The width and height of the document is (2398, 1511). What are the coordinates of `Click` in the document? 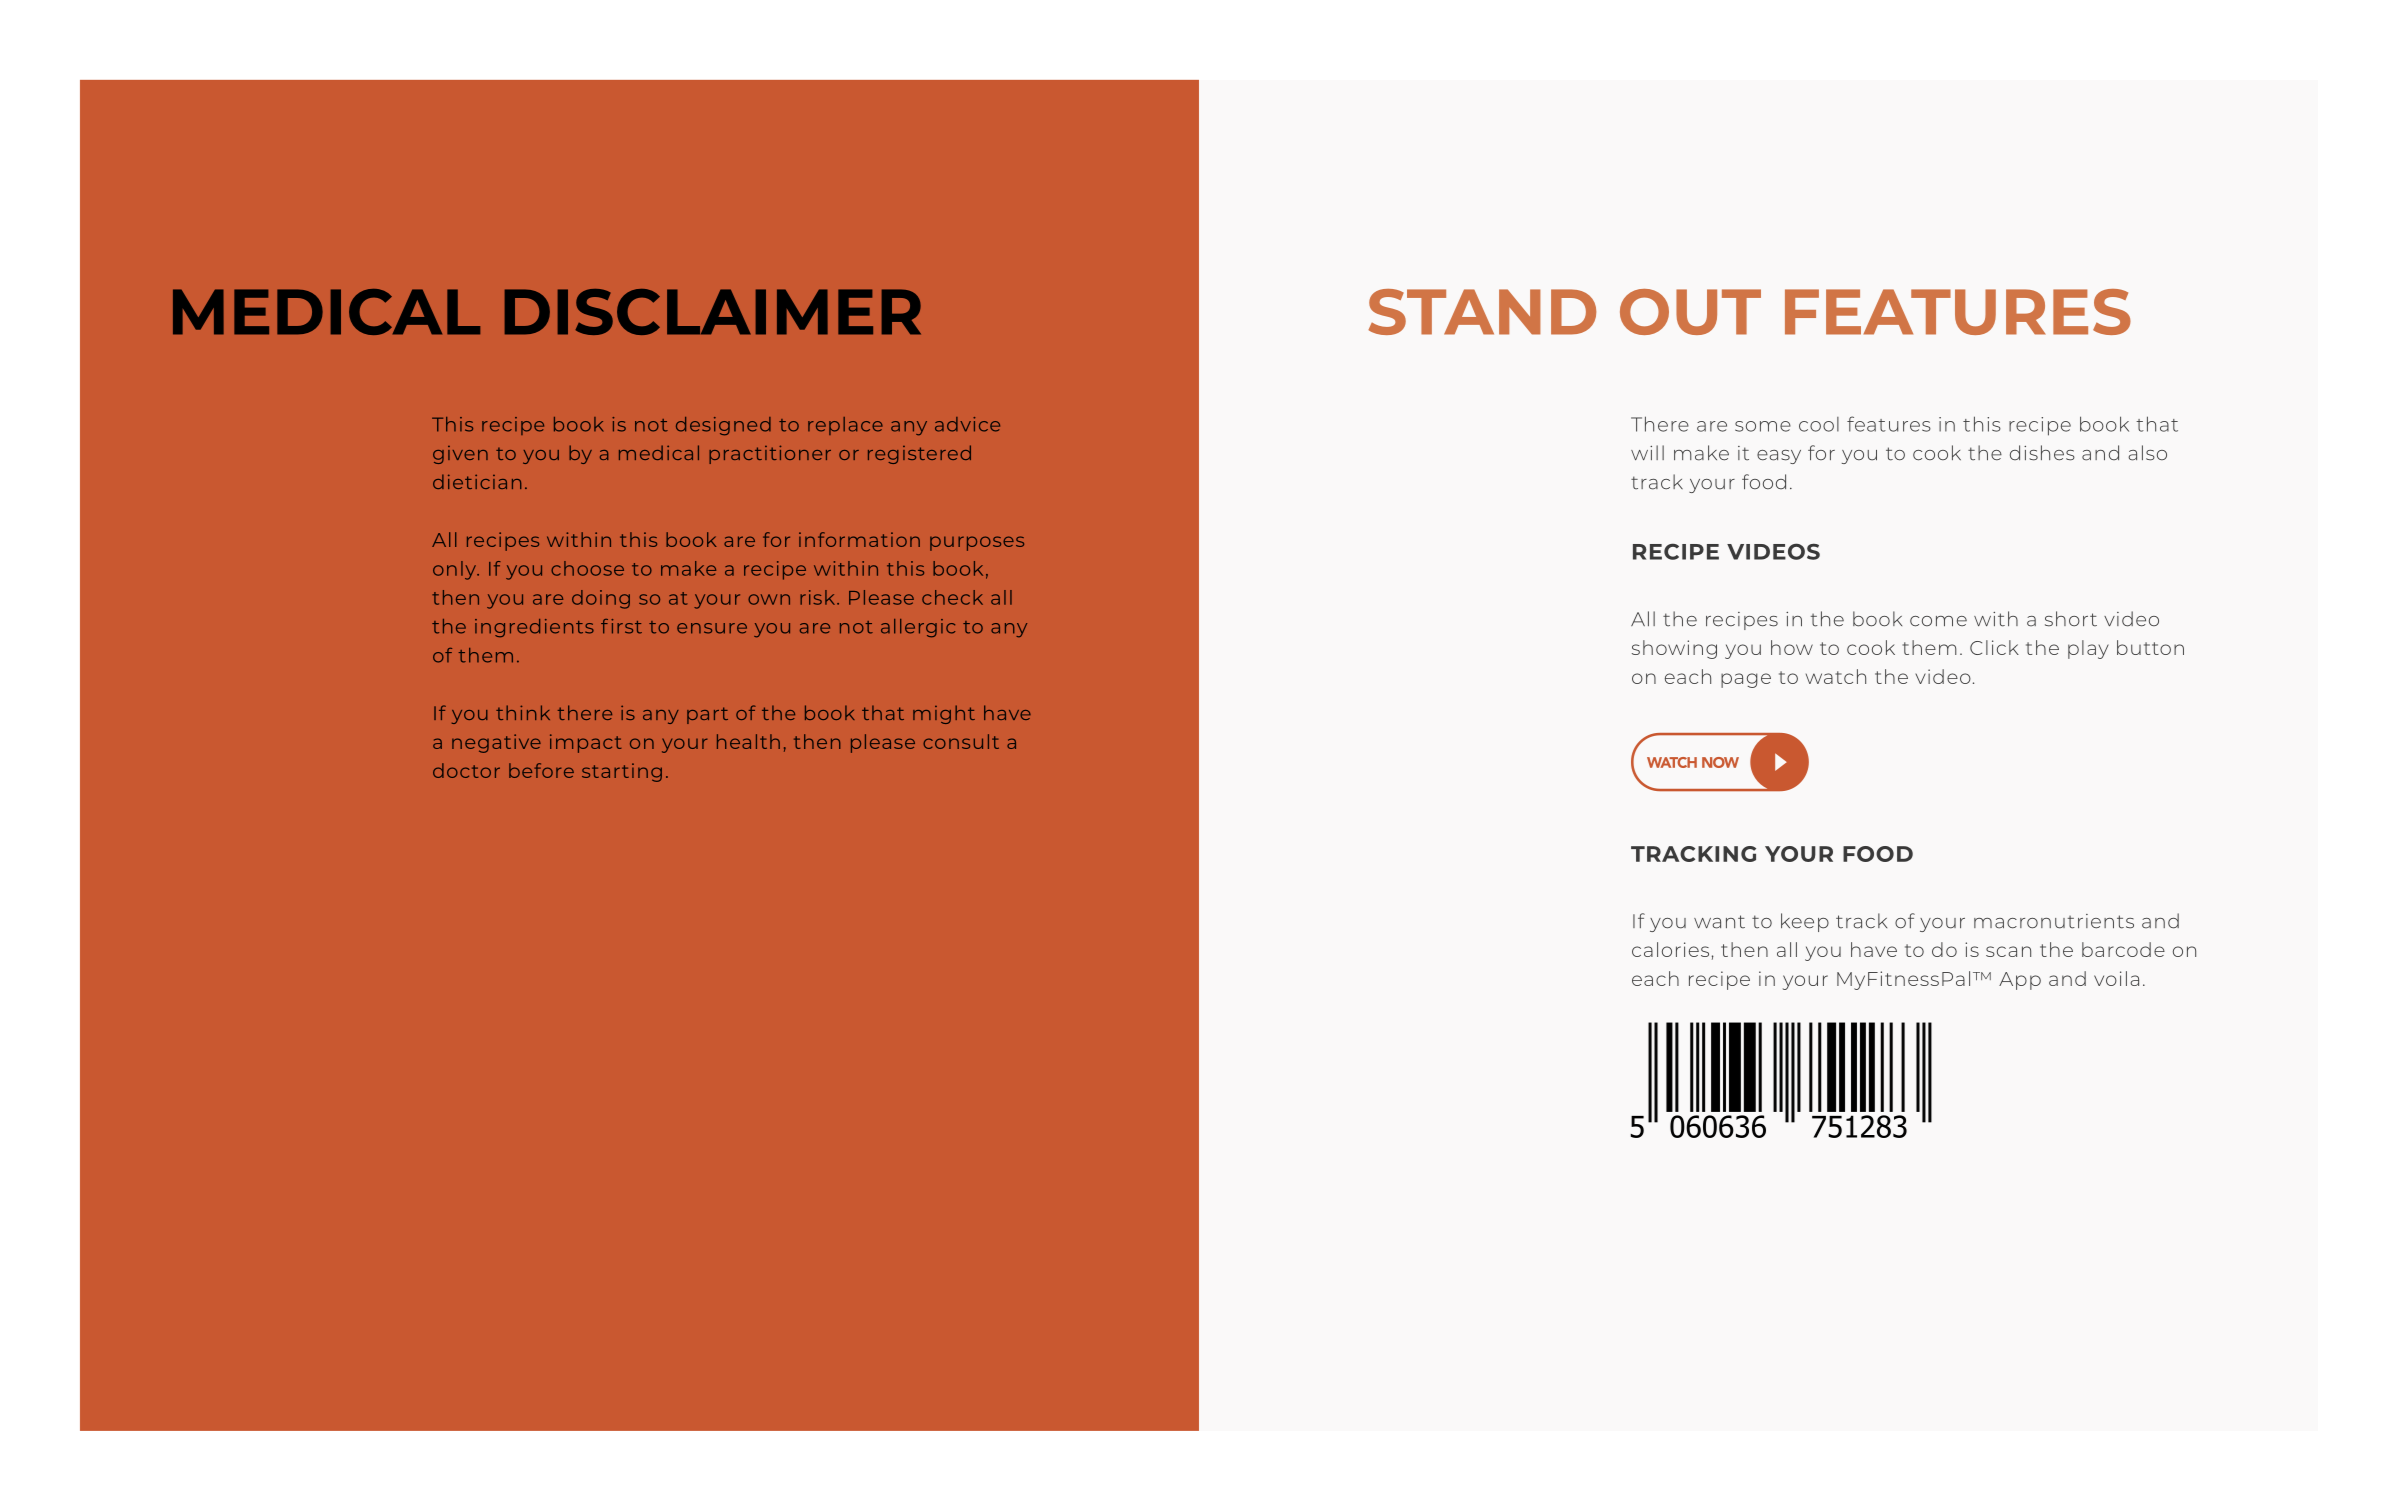 It's located at (1994, 647).
